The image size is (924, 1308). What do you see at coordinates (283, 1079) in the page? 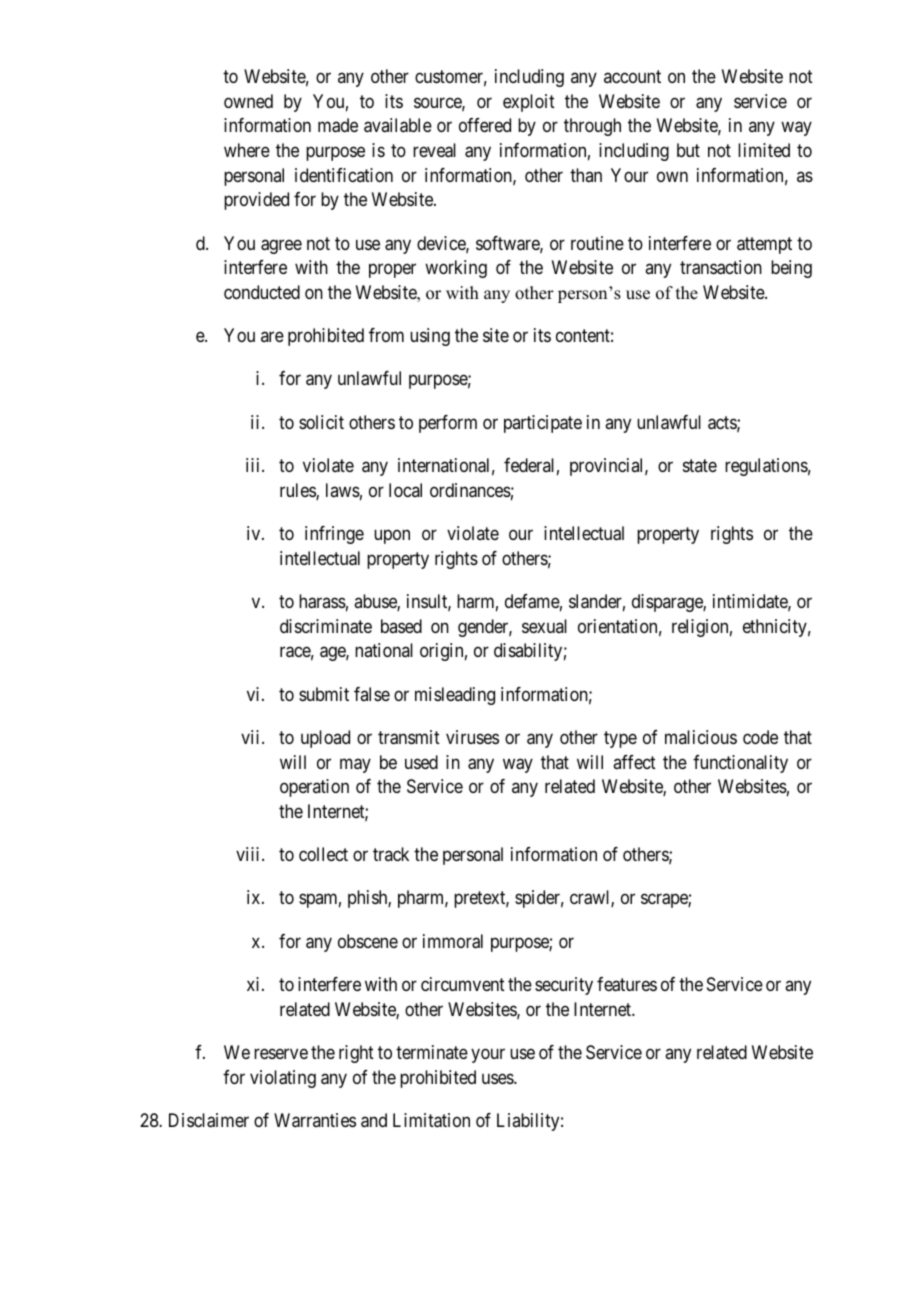
I see `violating` at bounding box center [283, 1079].
